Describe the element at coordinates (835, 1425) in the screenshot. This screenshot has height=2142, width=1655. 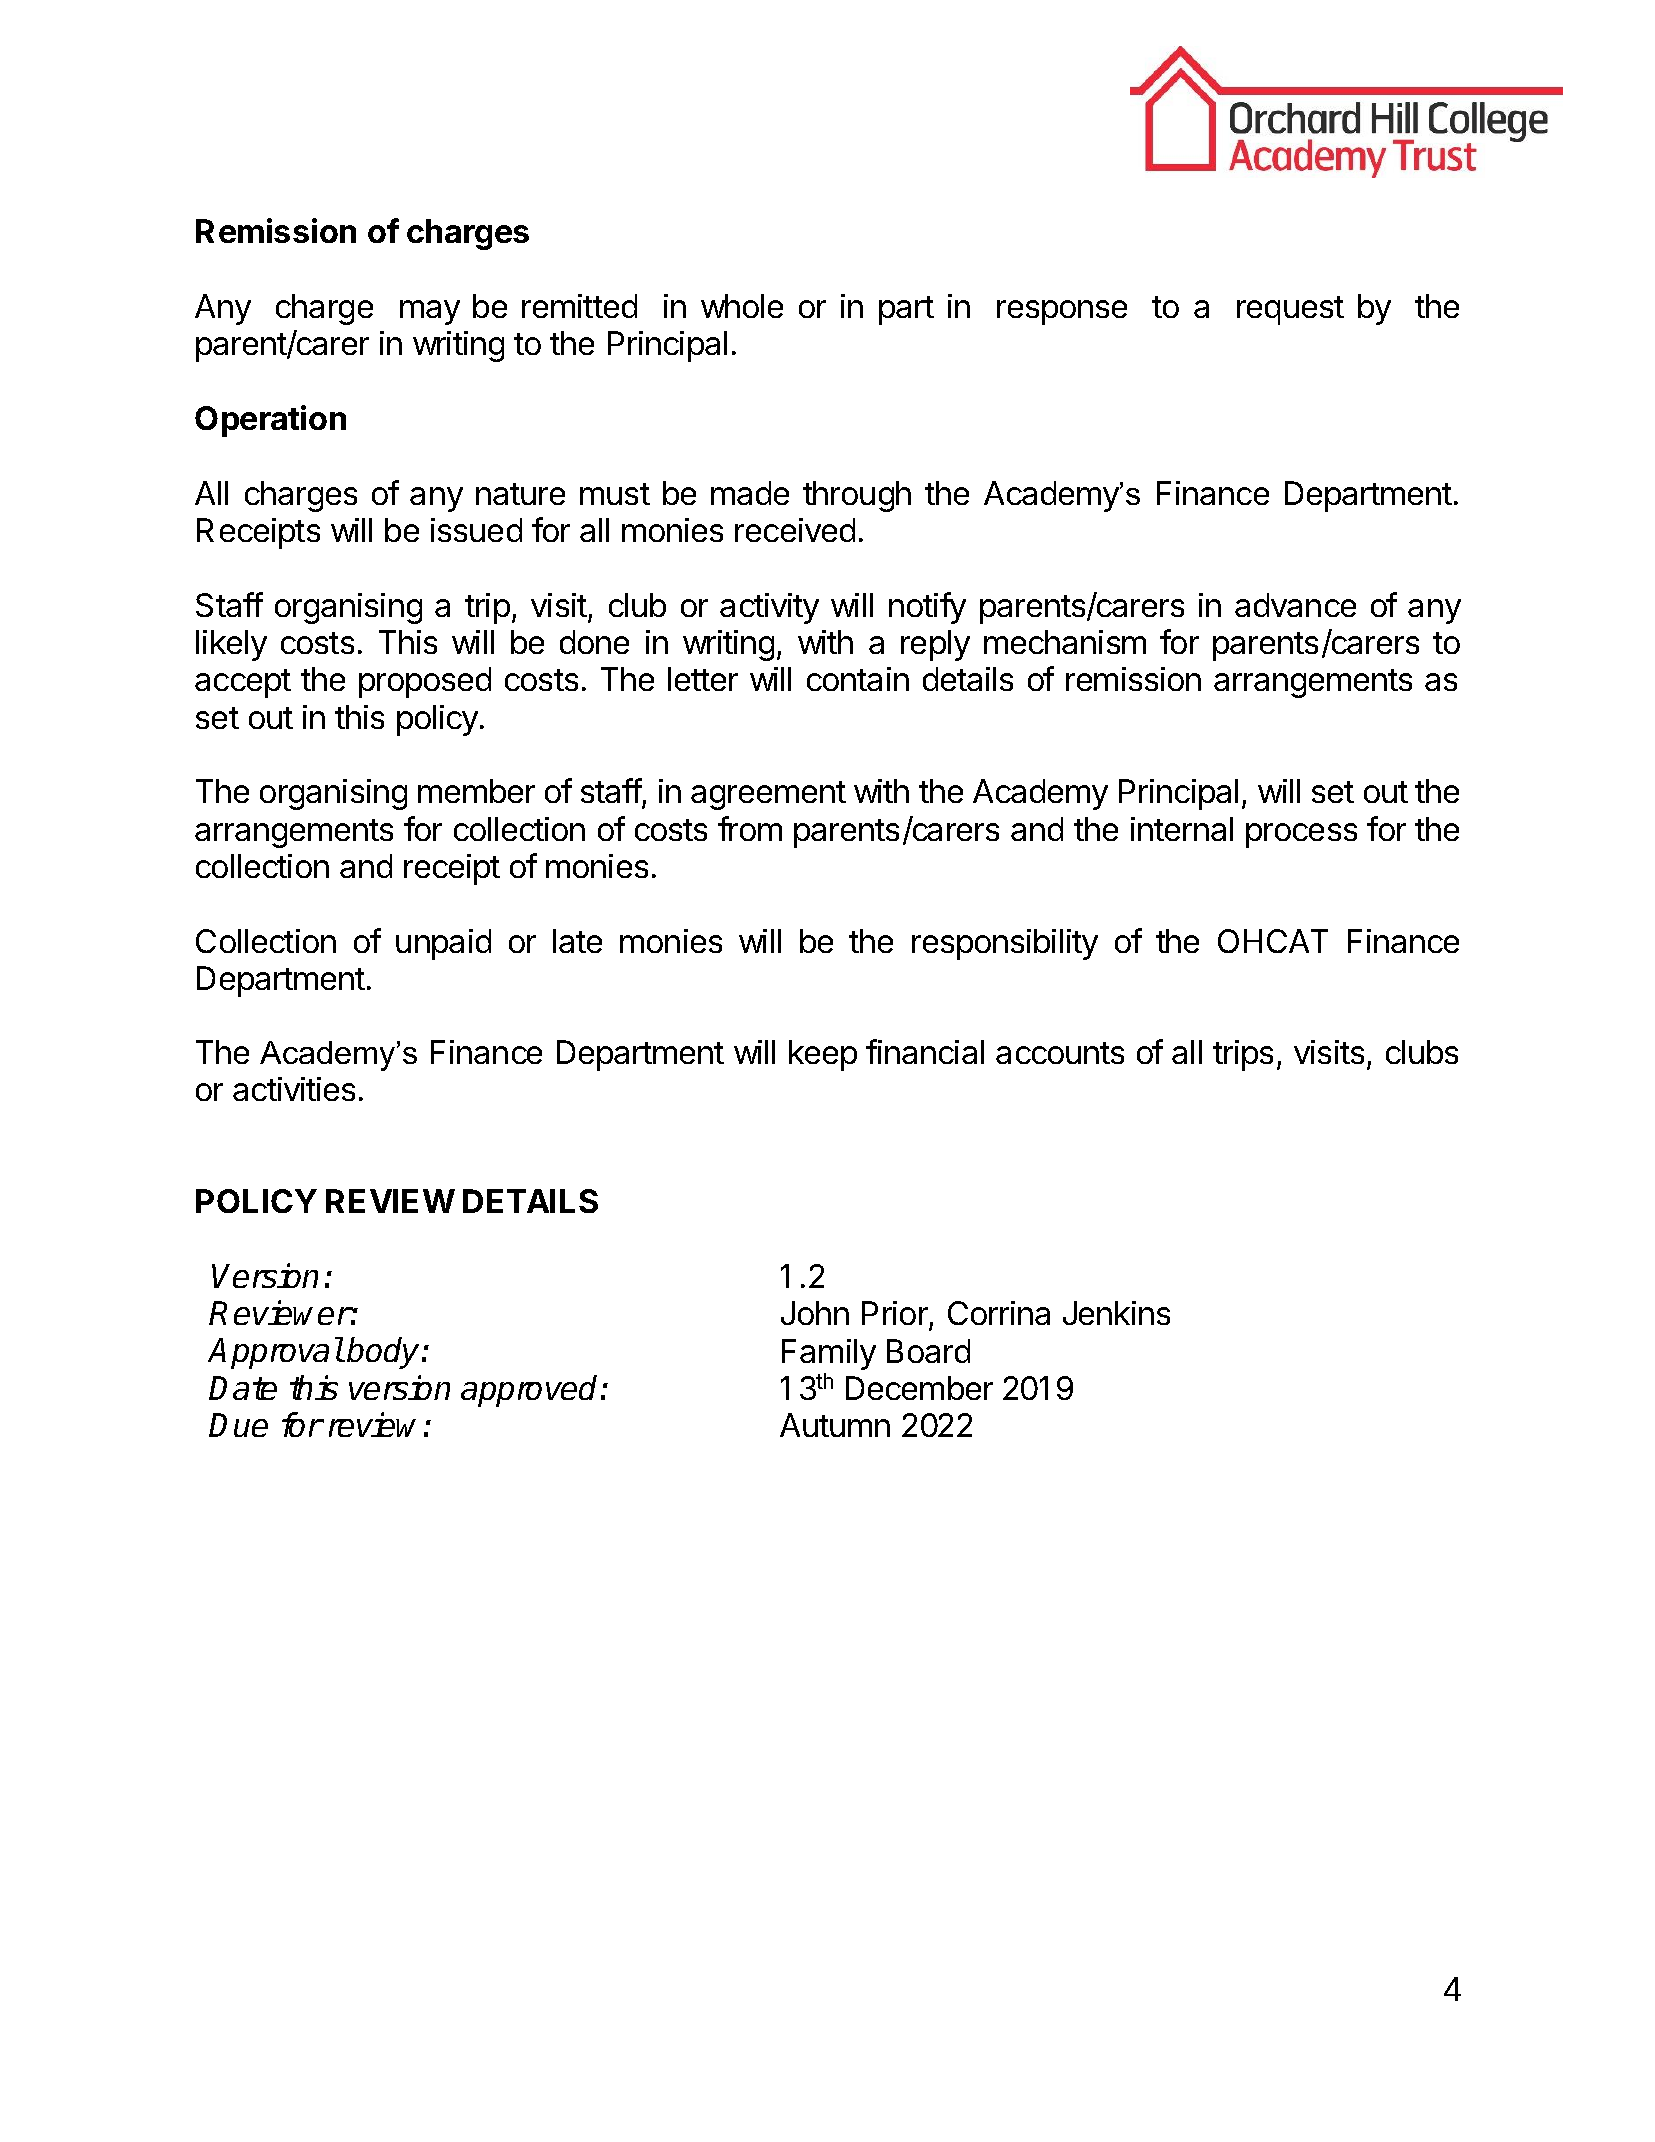
I see `Autumn` at that location.
